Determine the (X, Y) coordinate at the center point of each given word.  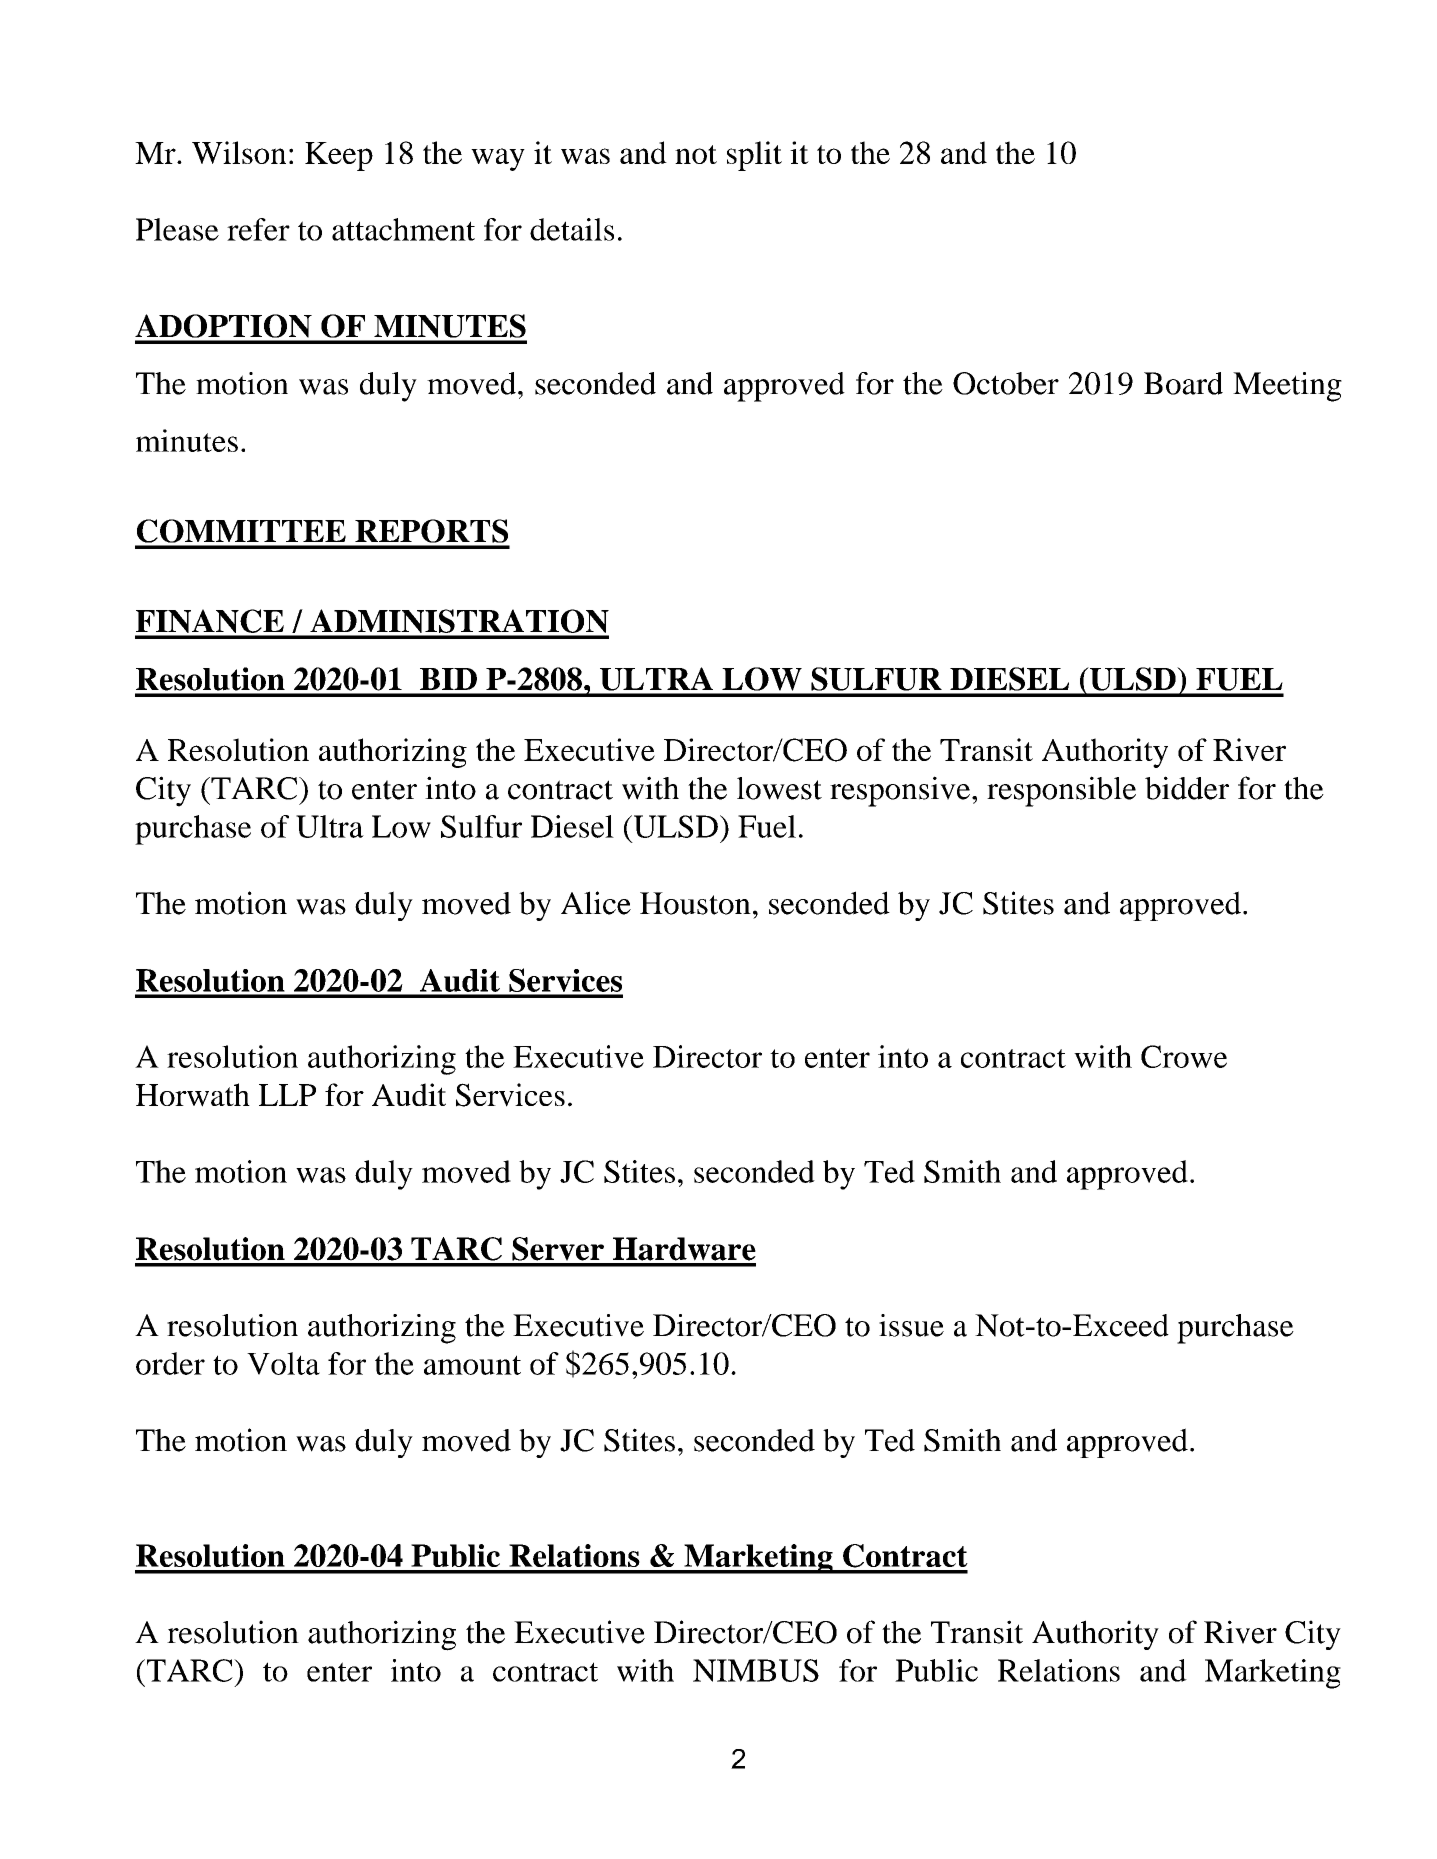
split (754, 156)
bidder (1187, 788)
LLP (287, 1095)
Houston (695, 903)
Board (1183, 383)
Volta (283, 1363)
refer (258, 229)
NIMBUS (756, 1670)
